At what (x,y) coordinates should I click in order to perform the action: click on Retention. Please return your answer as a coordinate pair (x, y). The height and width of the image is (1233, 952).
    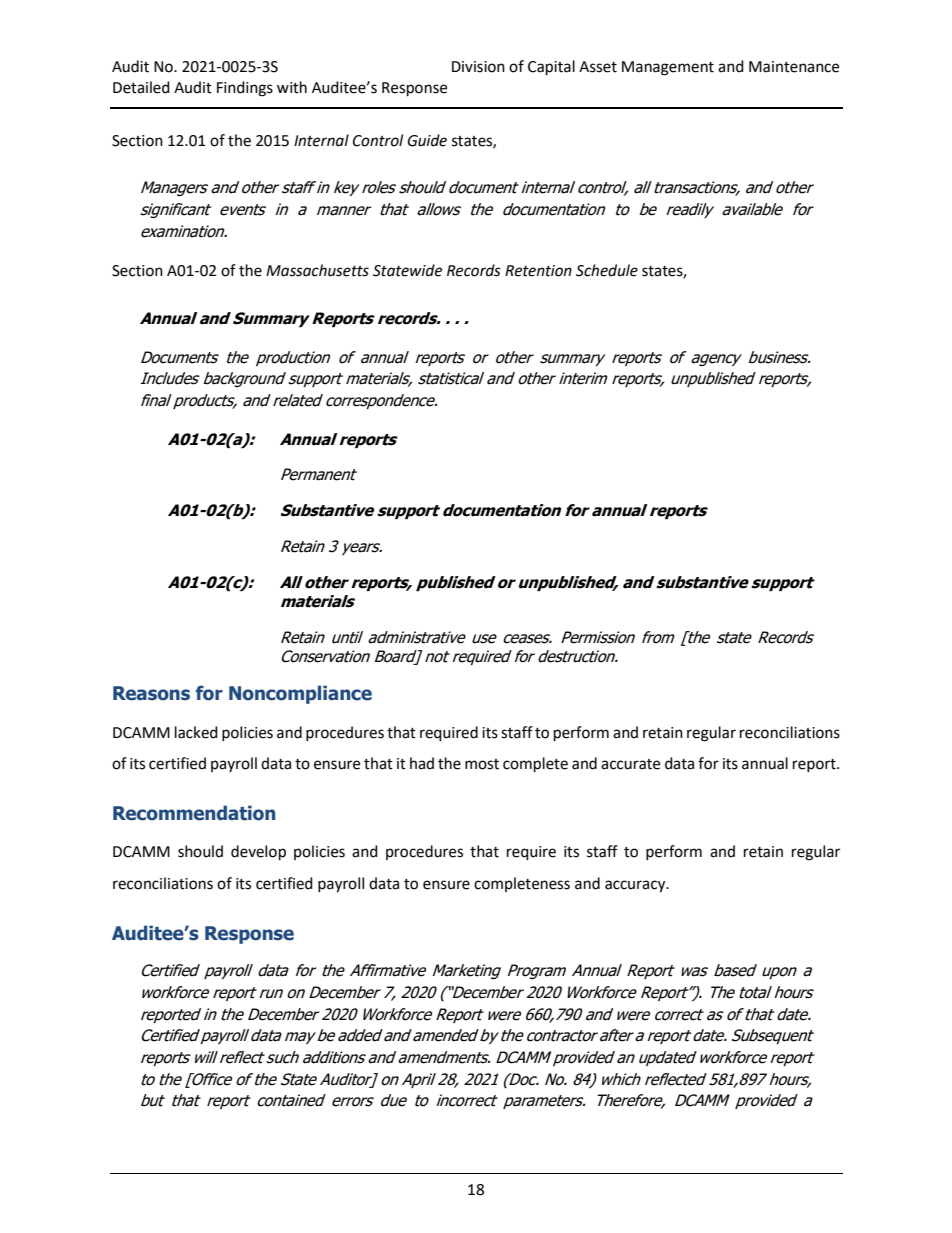
    Looking at the image, I should click on (538, 271).
